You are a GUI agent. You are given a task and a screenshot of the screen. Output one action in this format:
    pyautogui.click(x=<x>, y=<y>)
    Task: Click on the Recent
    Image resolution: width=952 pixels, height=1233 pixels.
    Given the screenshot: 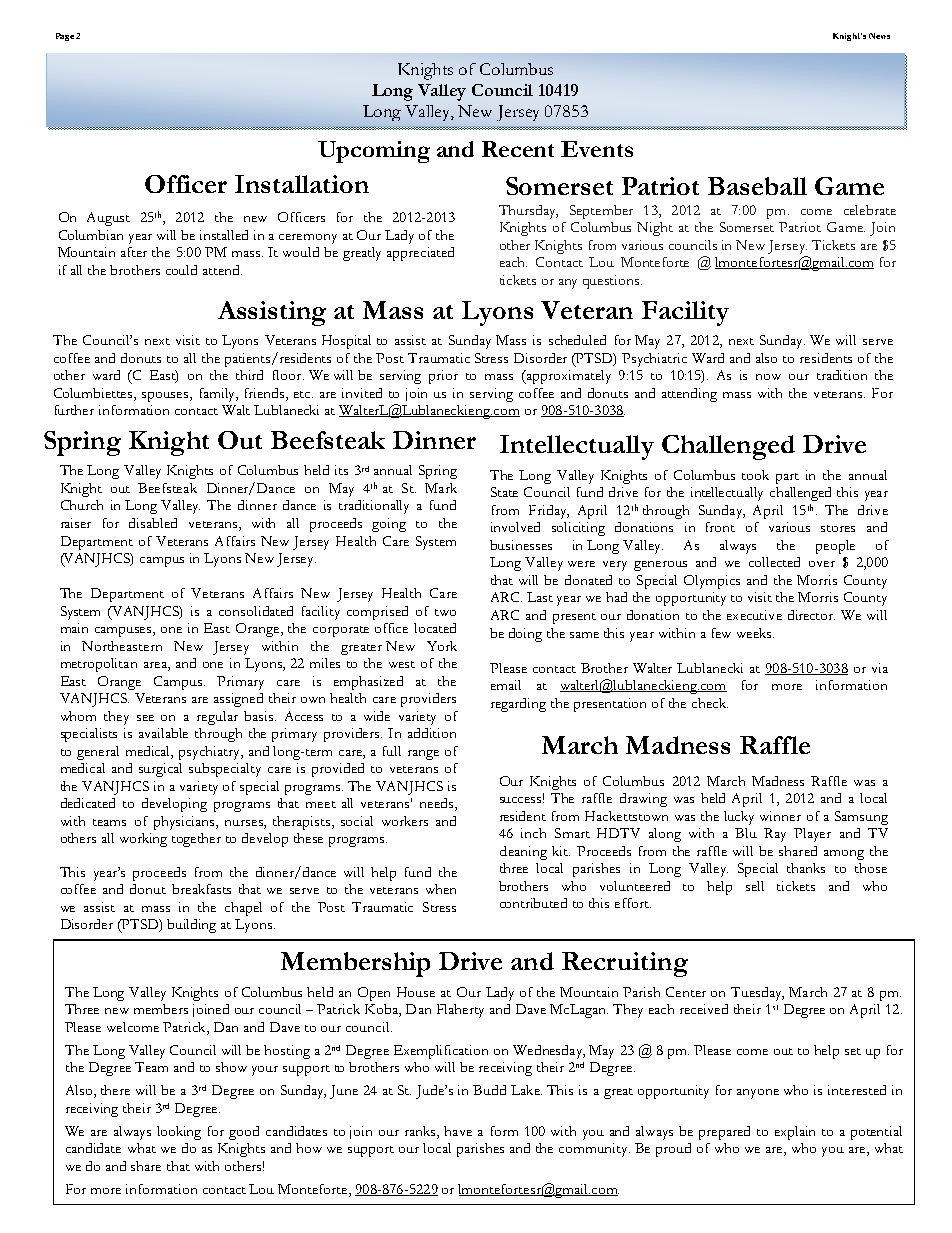 What is the action you would take?
    pyautogui.click(x=518, y=149)
